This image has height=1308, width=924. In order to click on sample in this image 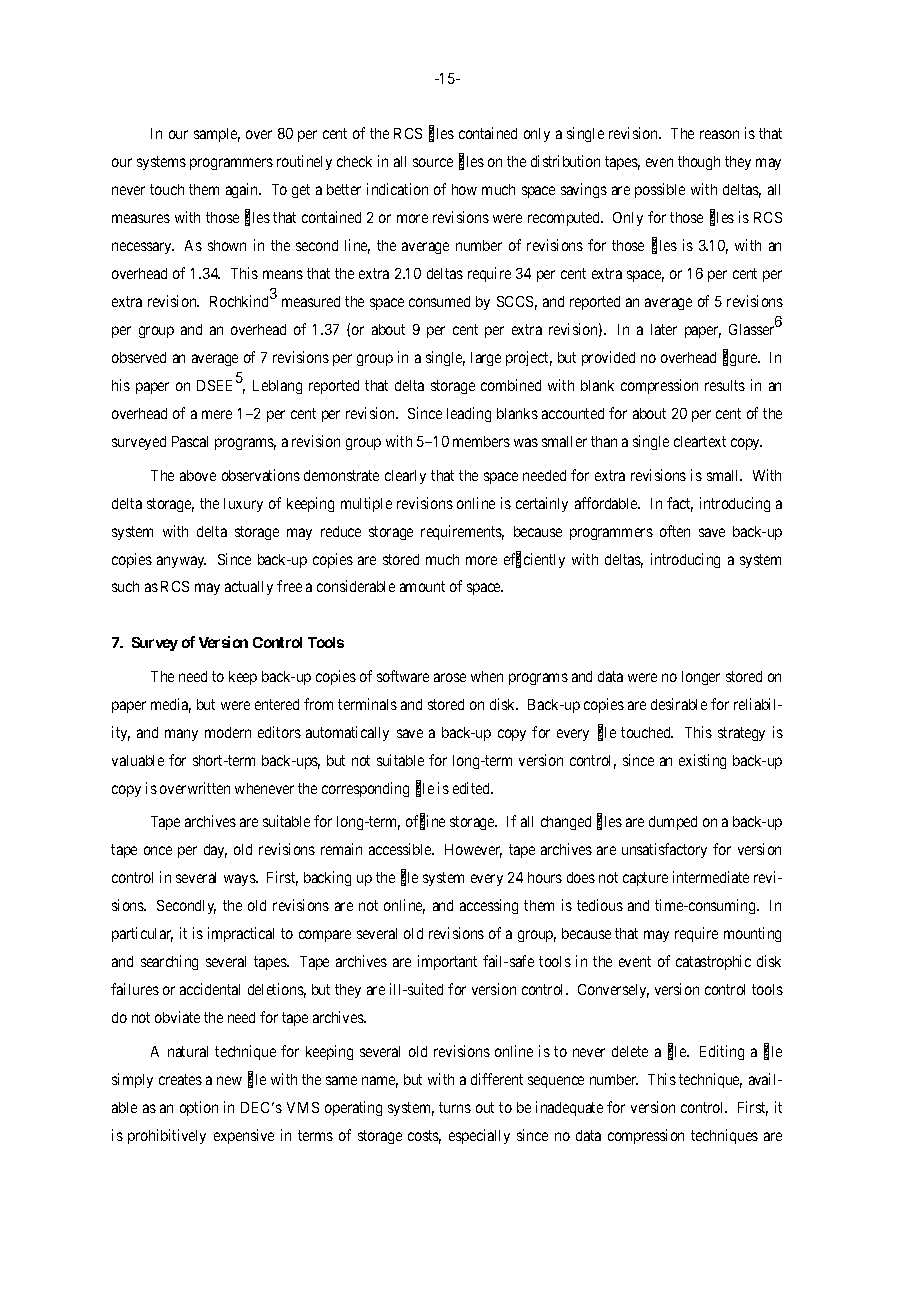, I will do `click(217, 135)`.
